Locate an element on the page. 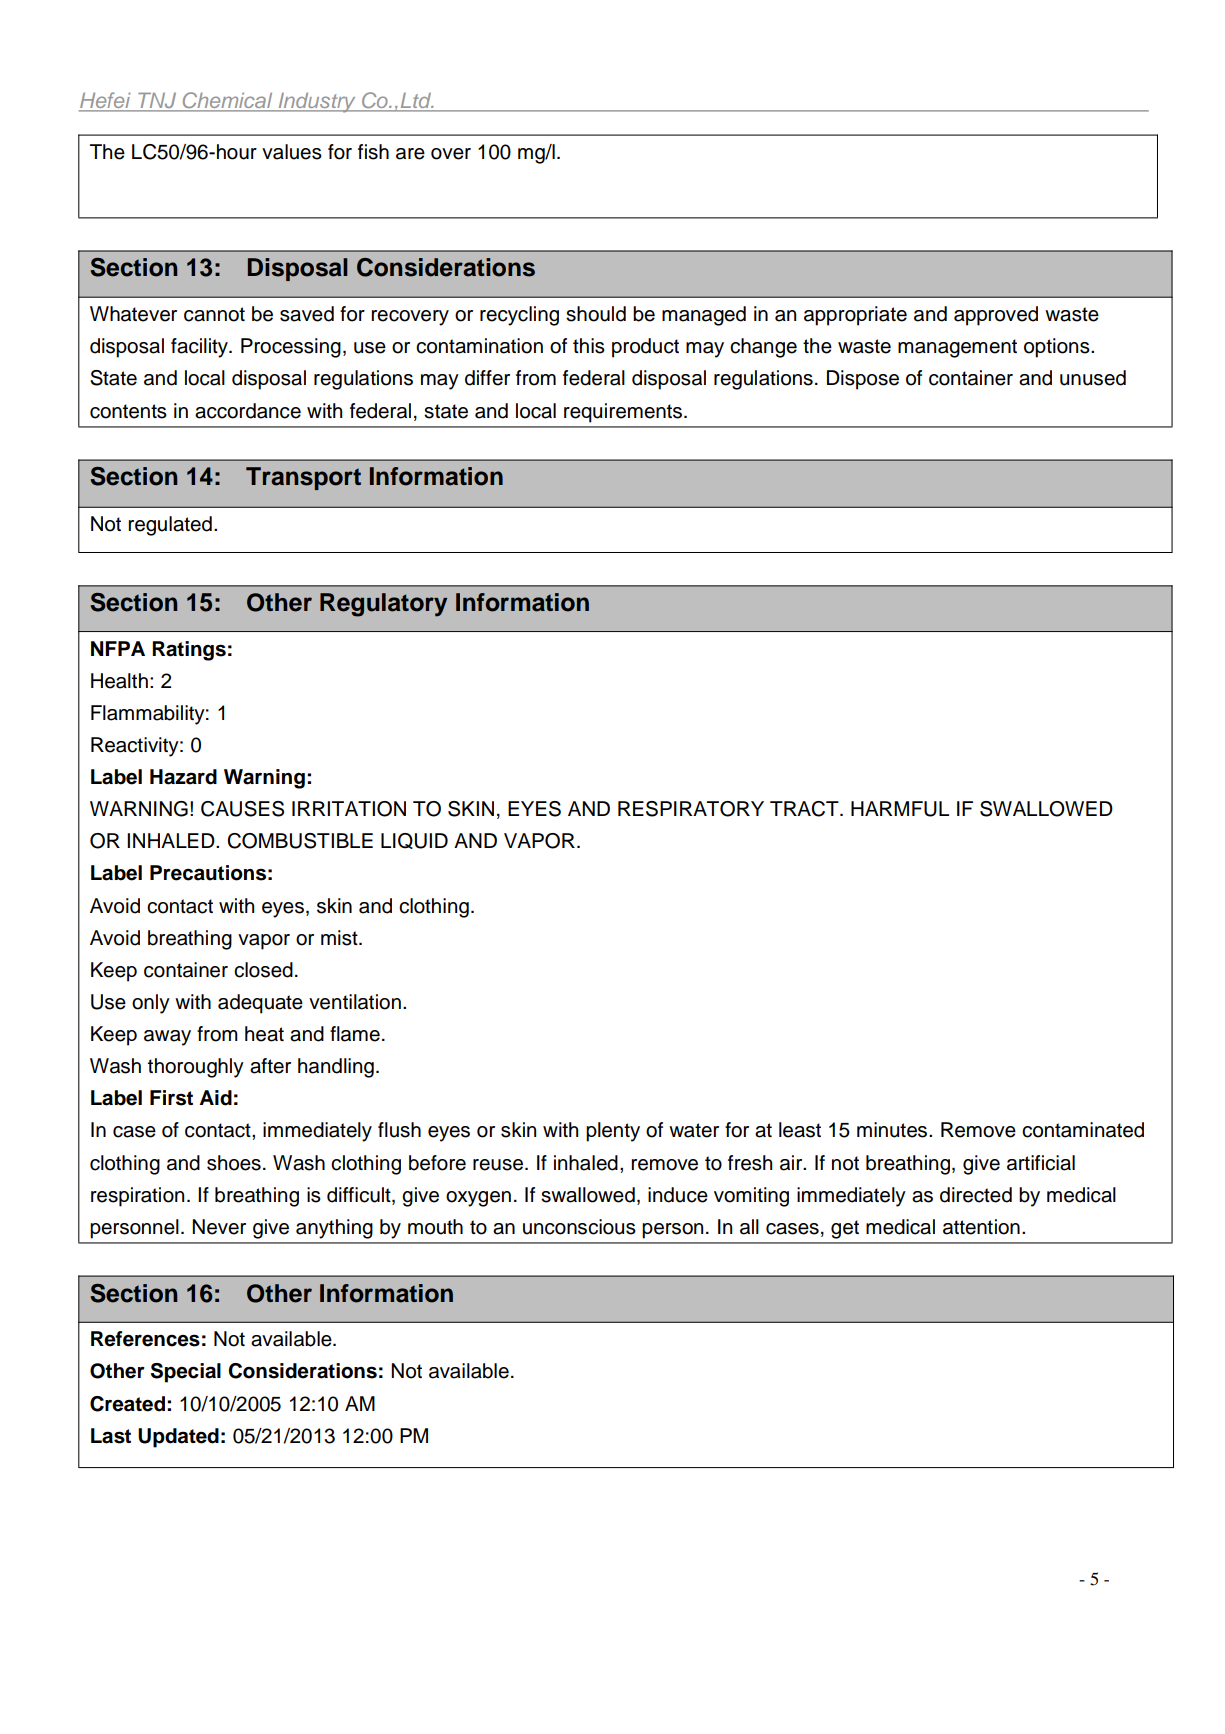 This image has width=1225, height=1734. Aid is located at coordinates (215, 1098).
